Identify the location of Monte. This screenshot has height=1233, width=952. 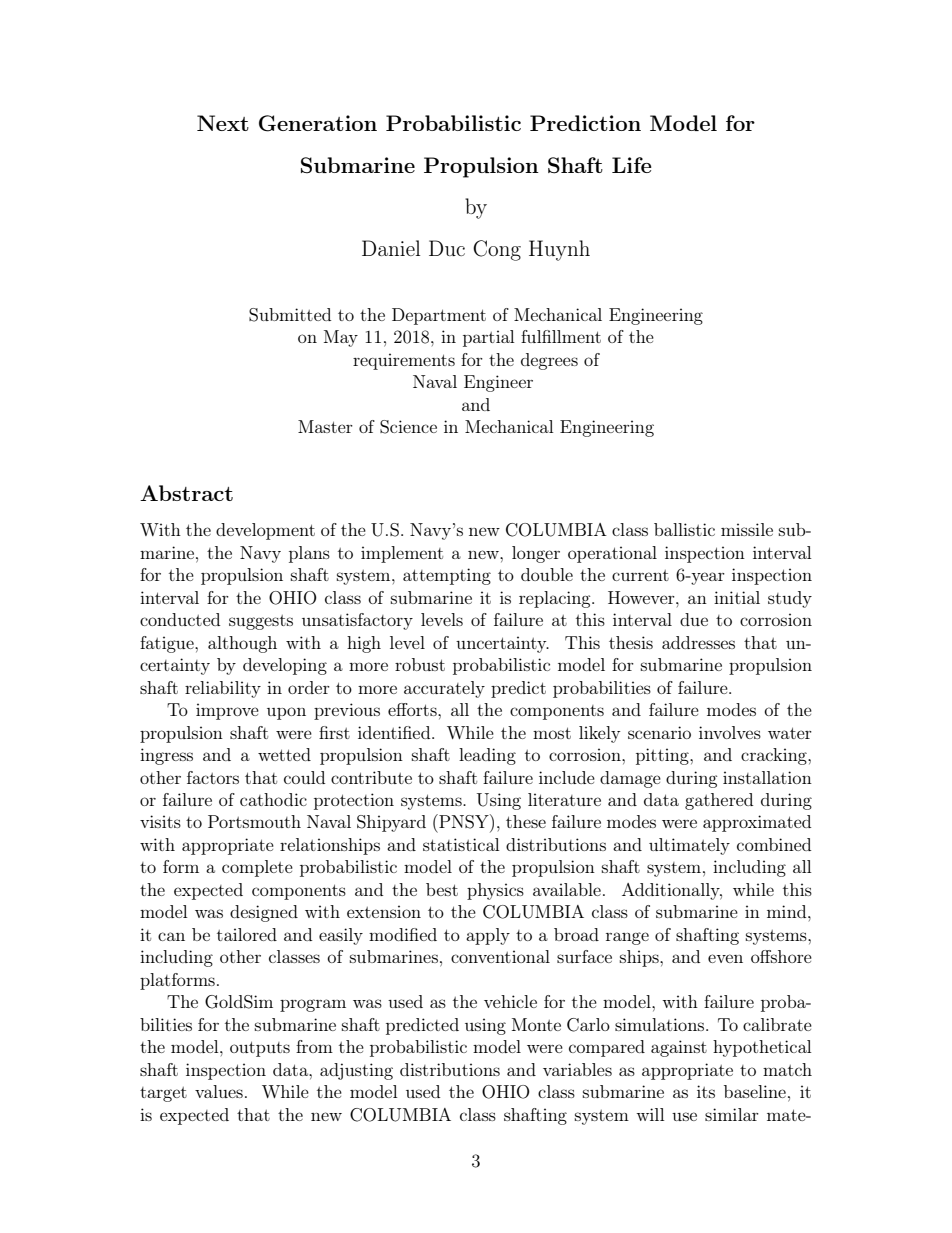
(536, 1024).
